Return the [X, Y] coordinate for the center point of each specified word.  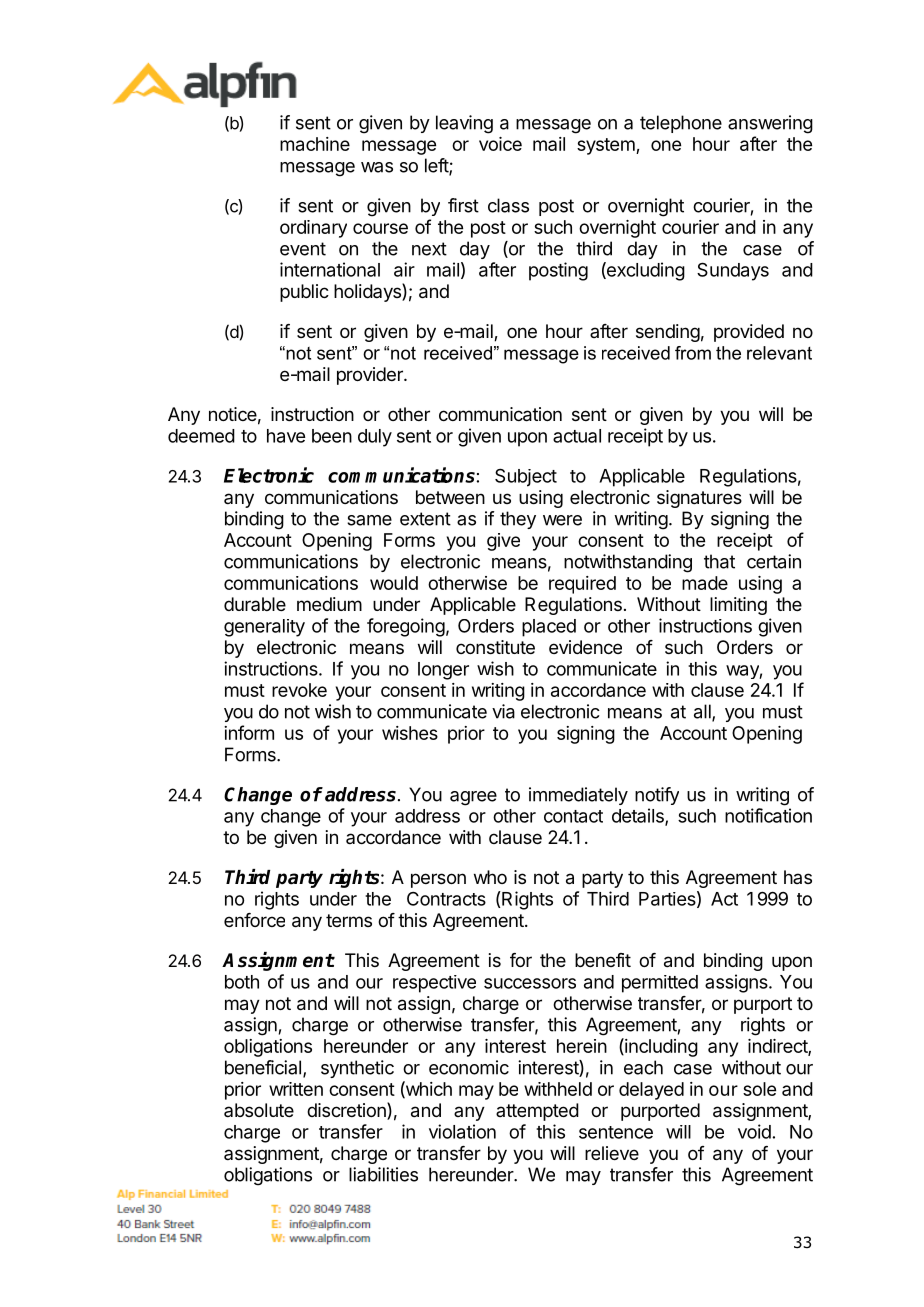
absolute [259, 1110]
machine [315, 144]
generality [264, 628]
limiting [738, 606]
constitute [495, 647]
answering [770, 124]
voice [500, 144]
